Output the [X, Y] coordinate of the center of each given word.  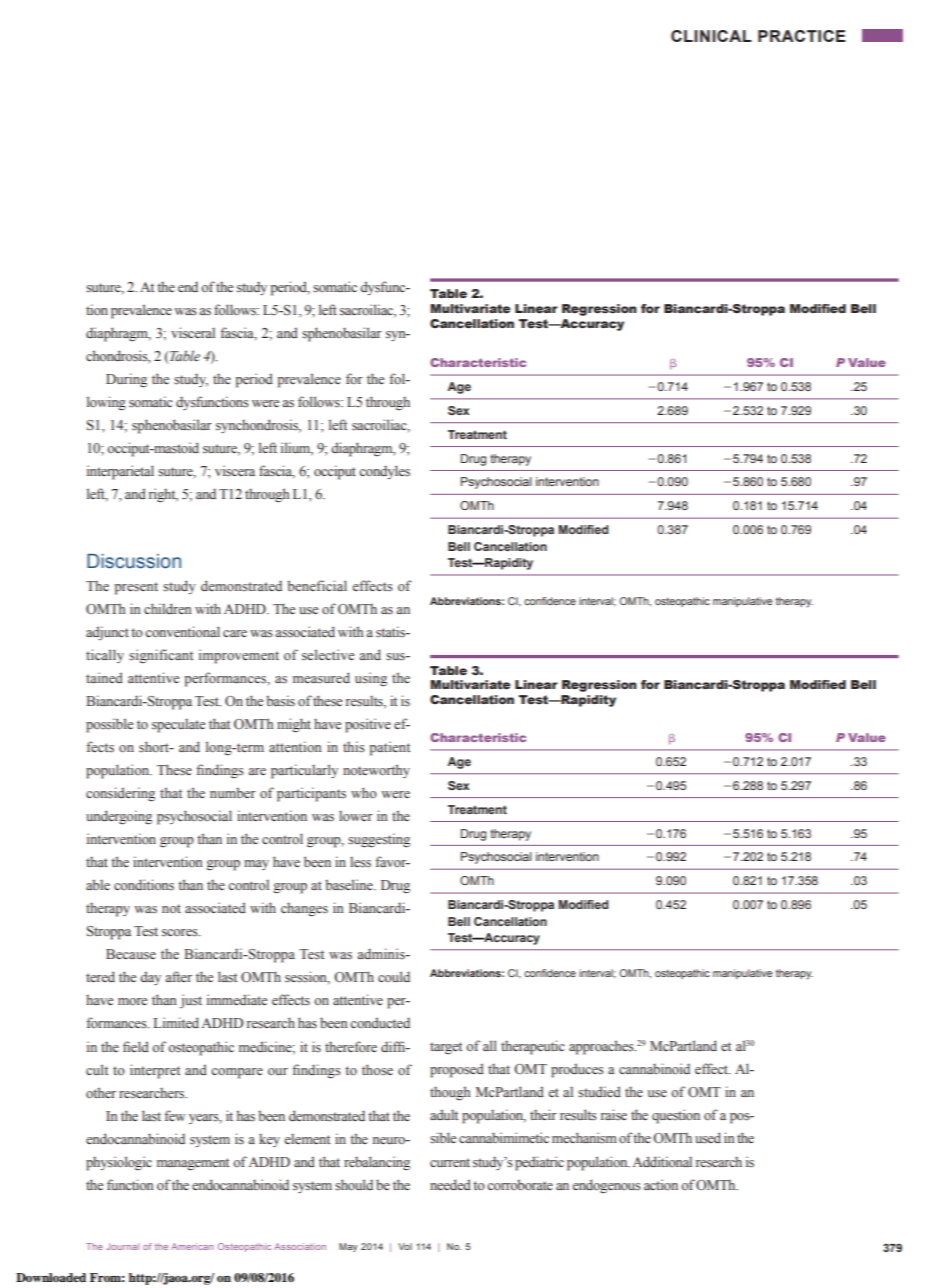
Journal [122, 1246]
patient [389, 748]
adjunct [107, 633]
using [371, 679]
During [126, 380]
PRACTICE [802, 36]
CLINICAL [711, 36]
